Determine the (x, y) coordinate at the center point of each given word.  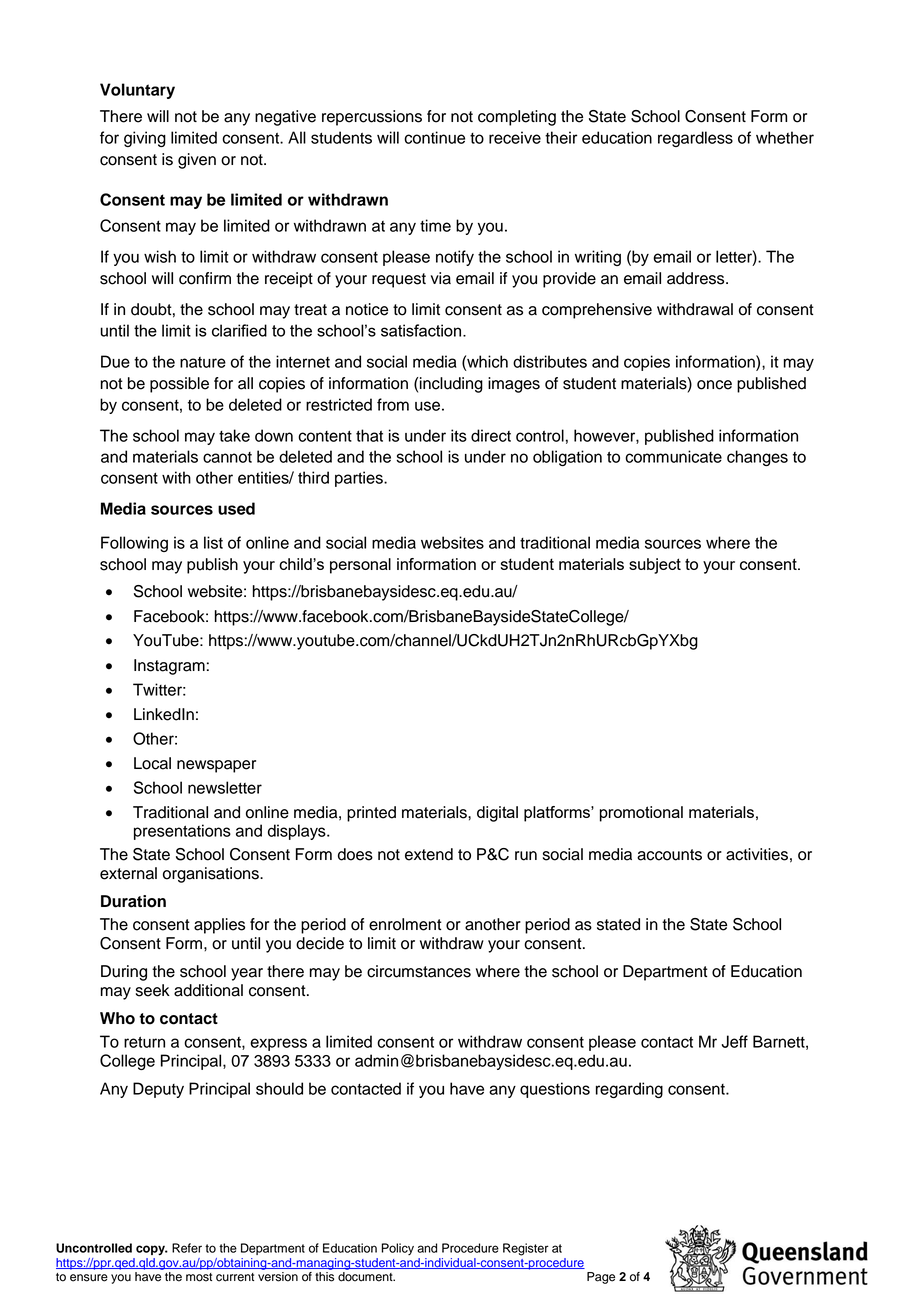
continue (434, 137)
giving (145, 139)
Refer (187, 1248)
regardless (695, 139)
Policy (397, 1249)
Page (601, 1278)
